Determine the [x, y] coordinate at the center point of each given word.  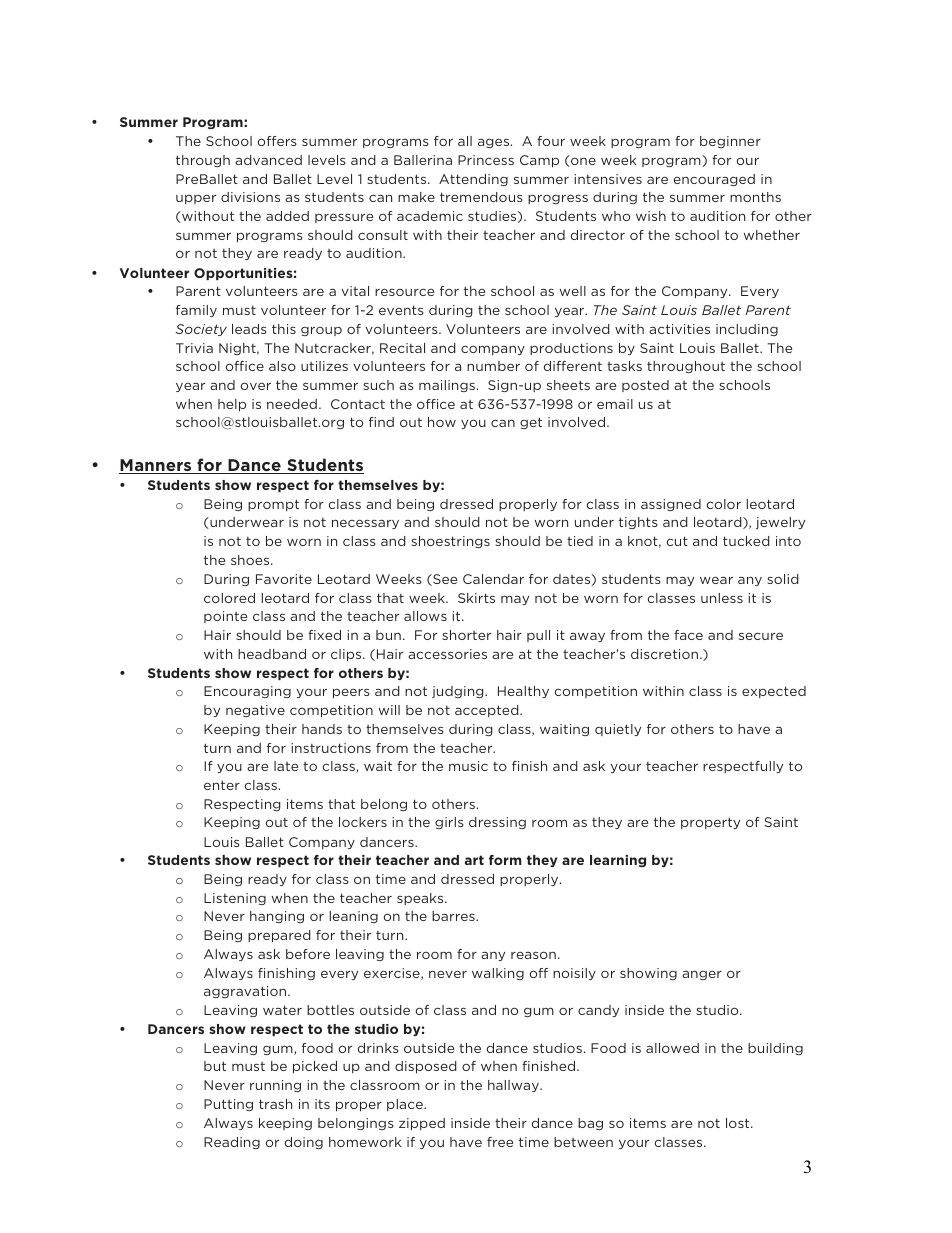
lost [739, 1123]
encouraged [714, 180]
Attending [473, 180]
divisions [250, 197]
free [500, 1142]
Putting [228, 1105]
